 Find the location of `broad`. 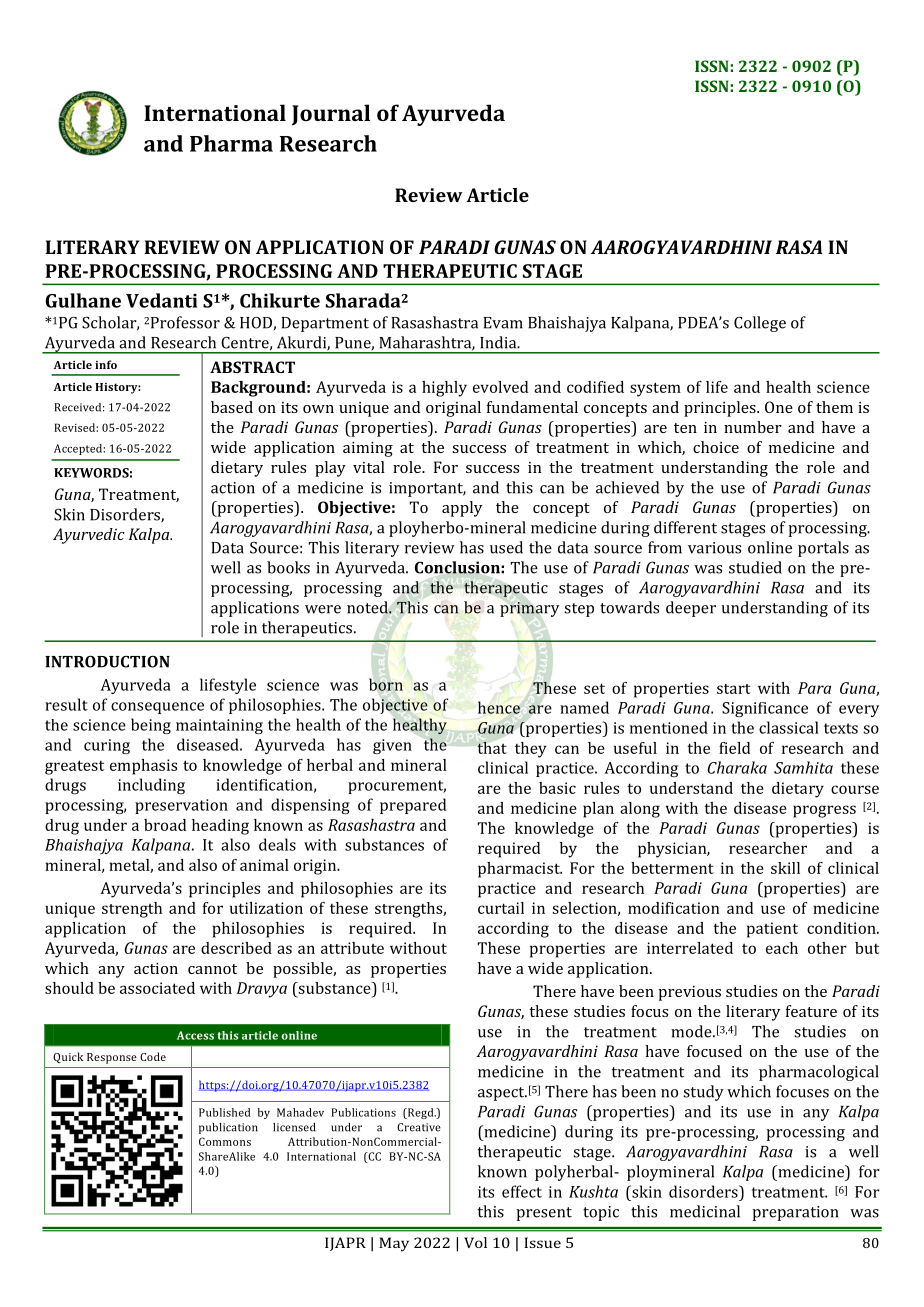

broad is located at coordinates (165, 825).
